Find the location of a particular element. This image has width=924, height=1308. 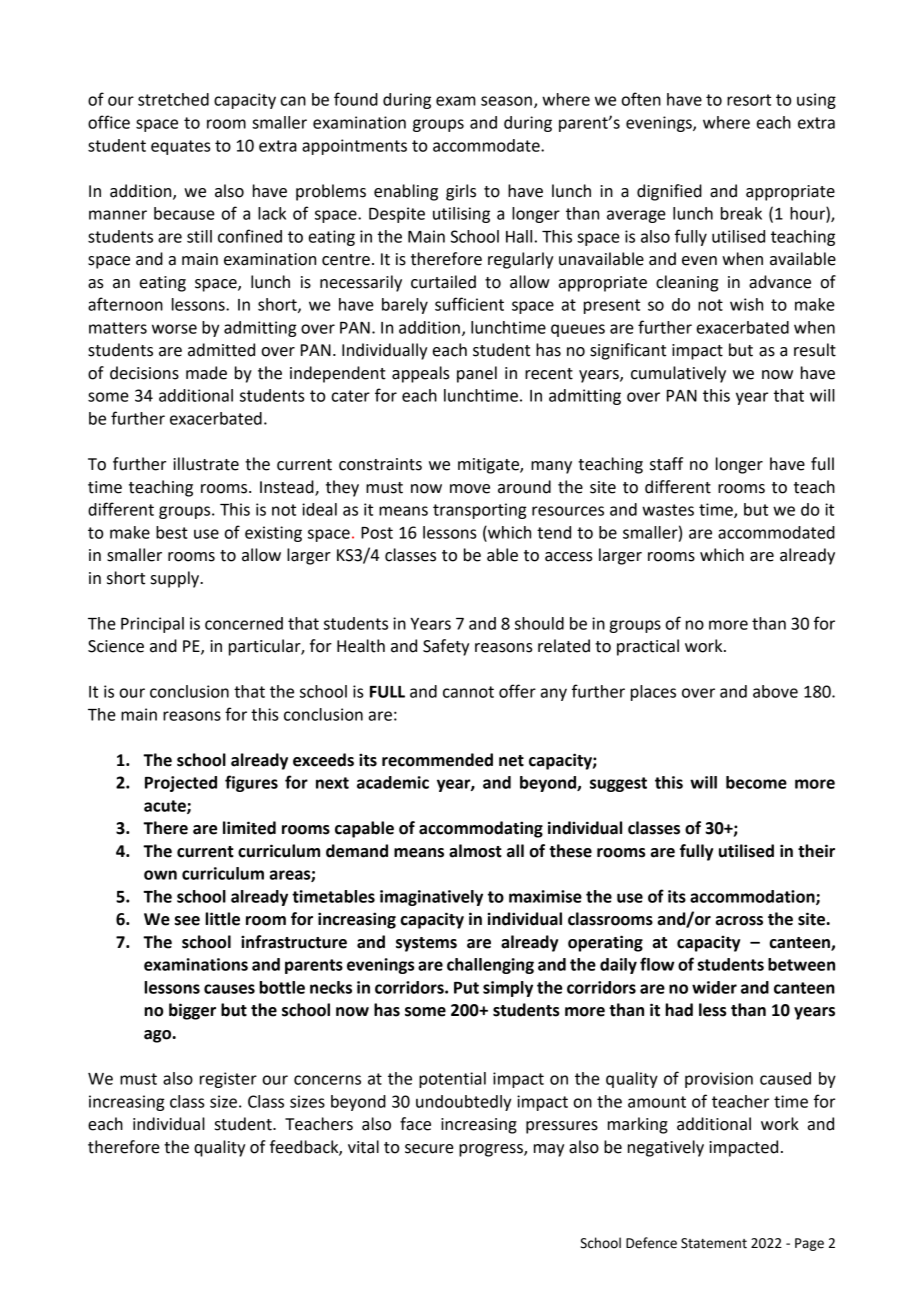

register is located at coordinates (228, 1080).
